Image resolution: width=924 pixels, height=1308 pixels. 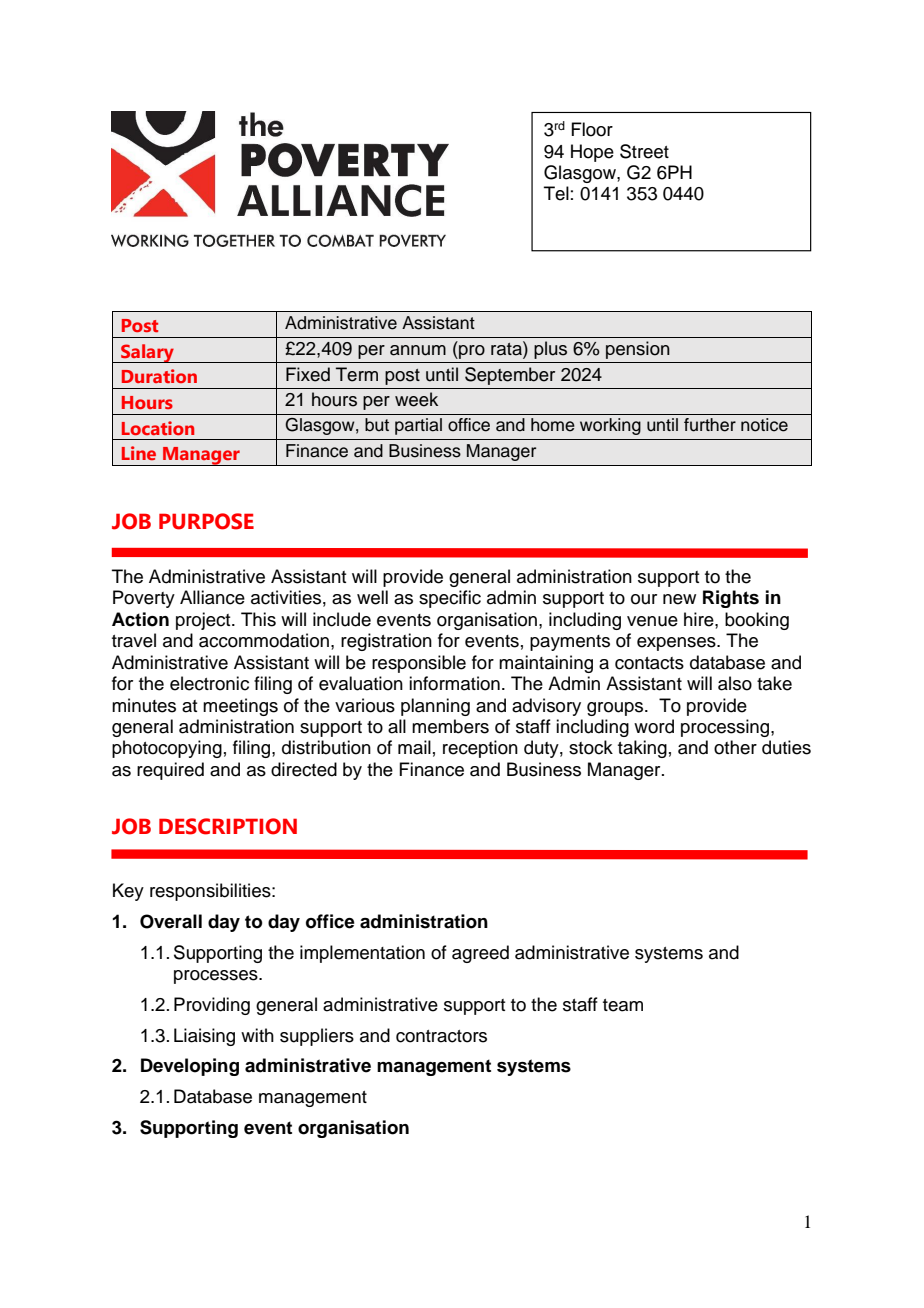 What do you see at coordinates (190, 1067) in the screenshot?
I see `Developing` at bounding box center [190, 1067].
